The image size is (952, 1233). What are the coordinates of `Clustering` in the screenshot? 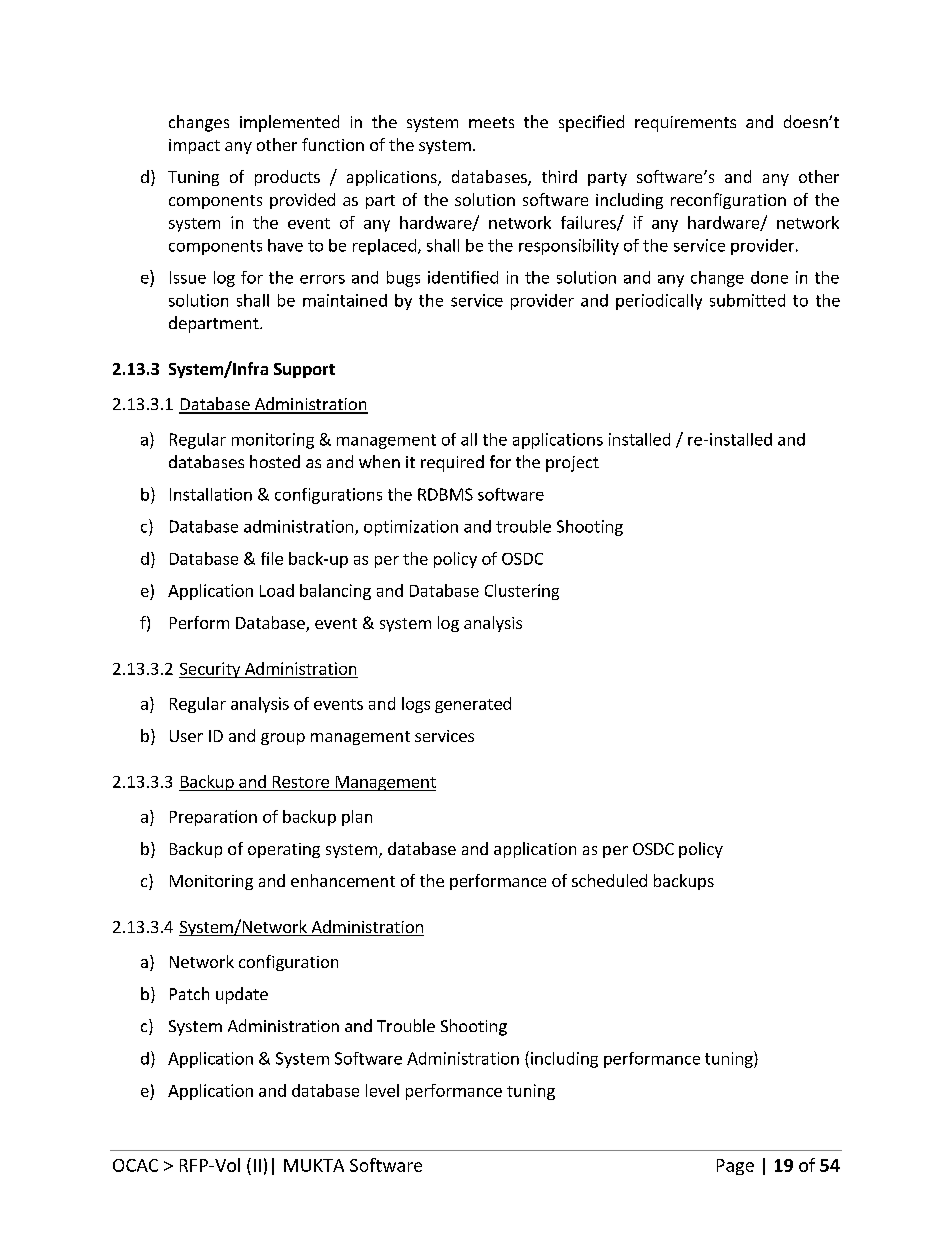 It's located at (522, 592).
